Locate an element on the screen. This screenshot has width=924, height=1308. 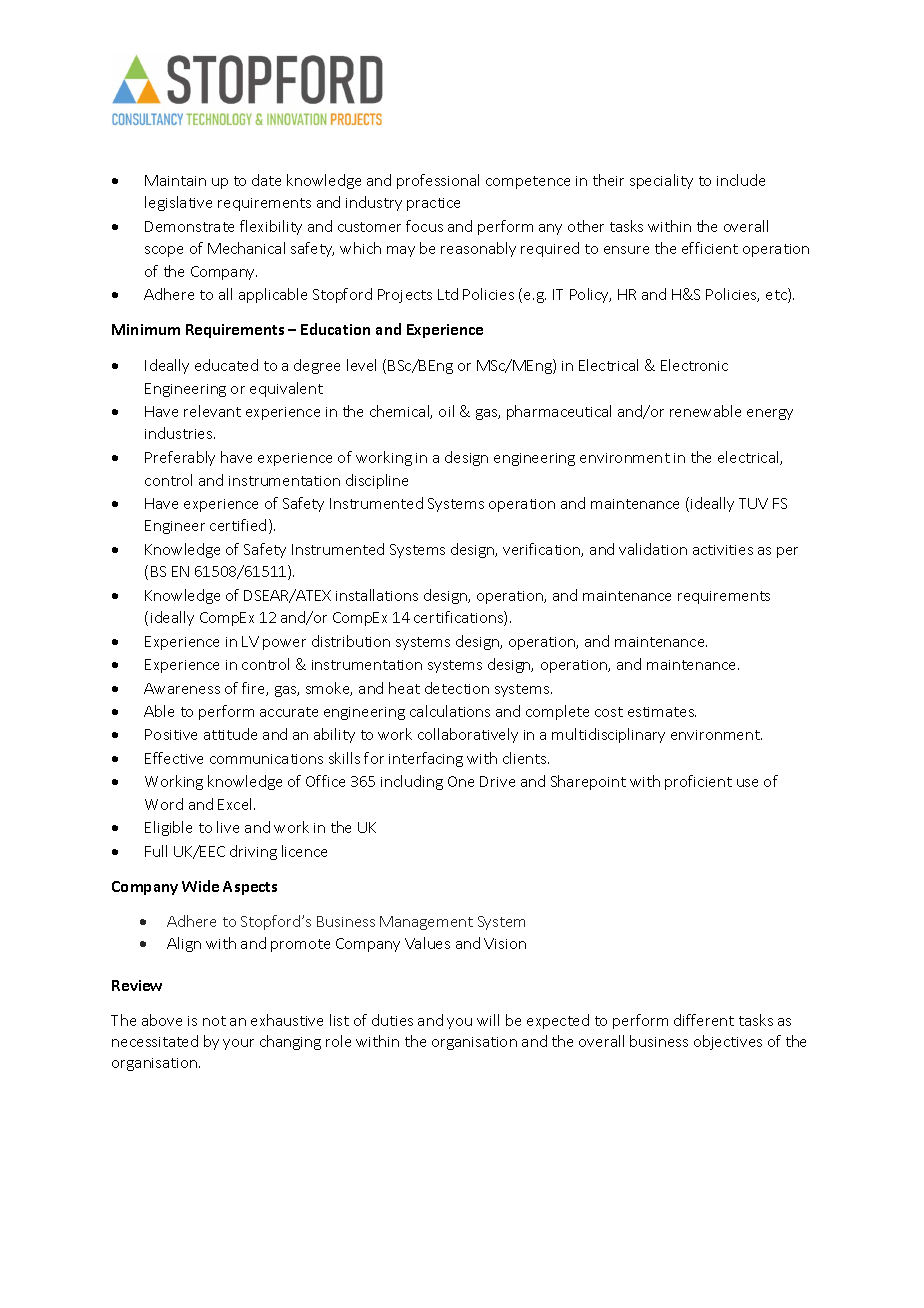
Electronic is located at coordinates (694, 365).
